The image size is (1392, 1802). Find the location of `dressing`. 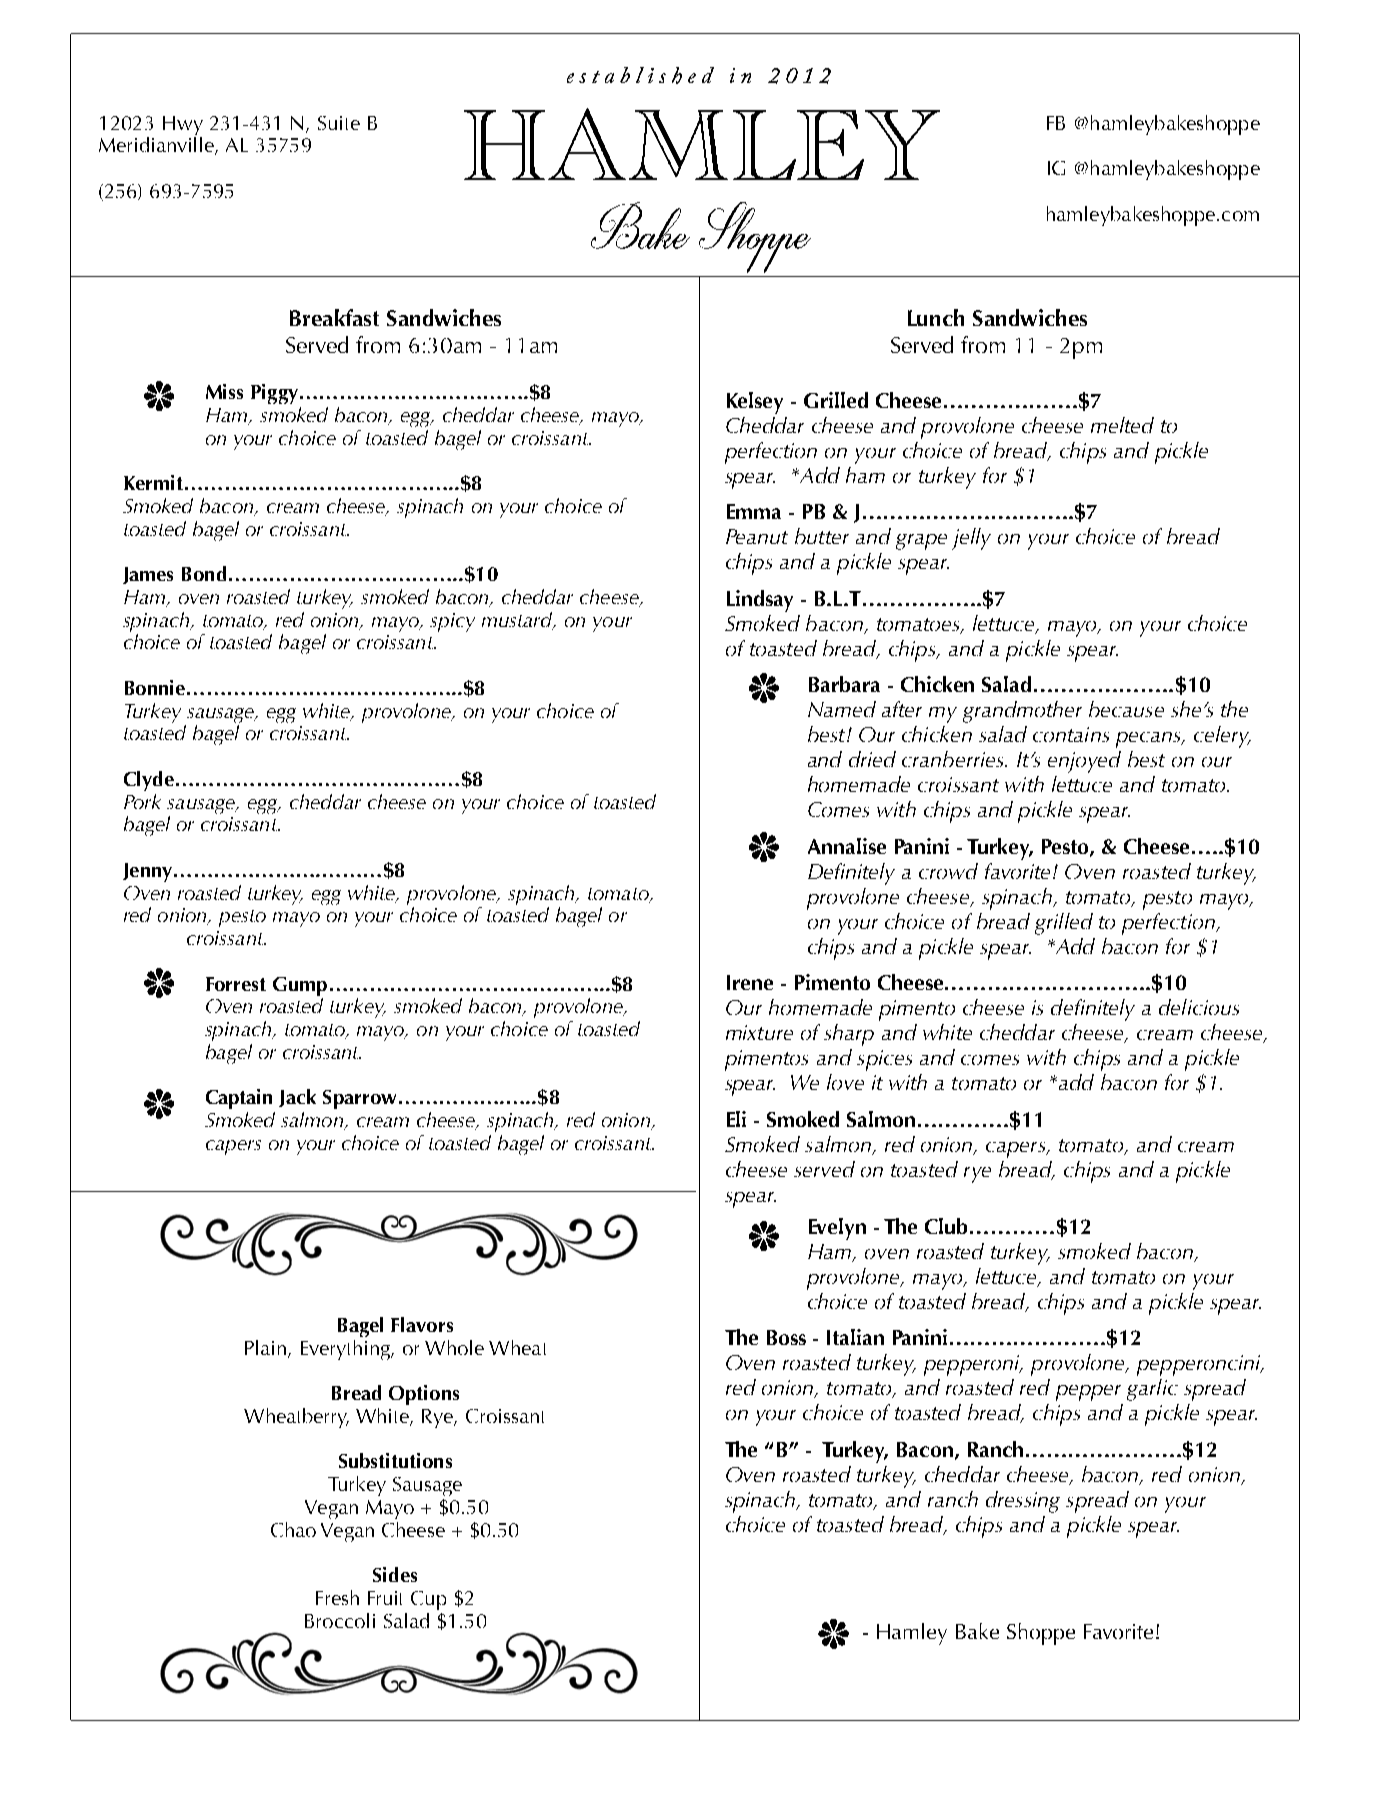

dressing is located at coordinates (1023, 1502).
